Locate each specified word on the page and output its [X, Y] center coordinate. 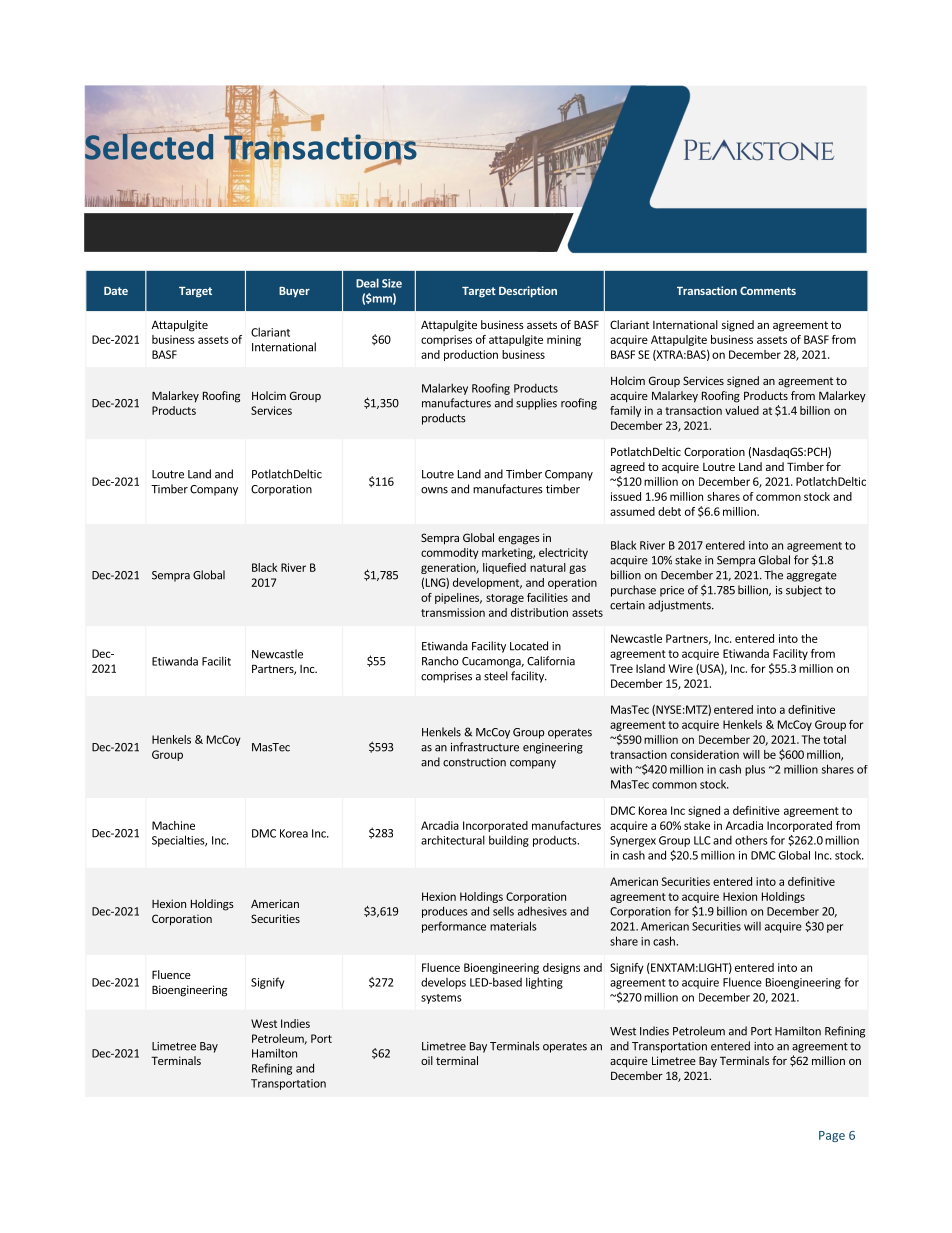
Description [528, 292]
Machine [173, 825]
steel [496, 676]
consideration [705, 754]
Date [116, 291]
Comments [768, 290]
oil [427, 1060]
